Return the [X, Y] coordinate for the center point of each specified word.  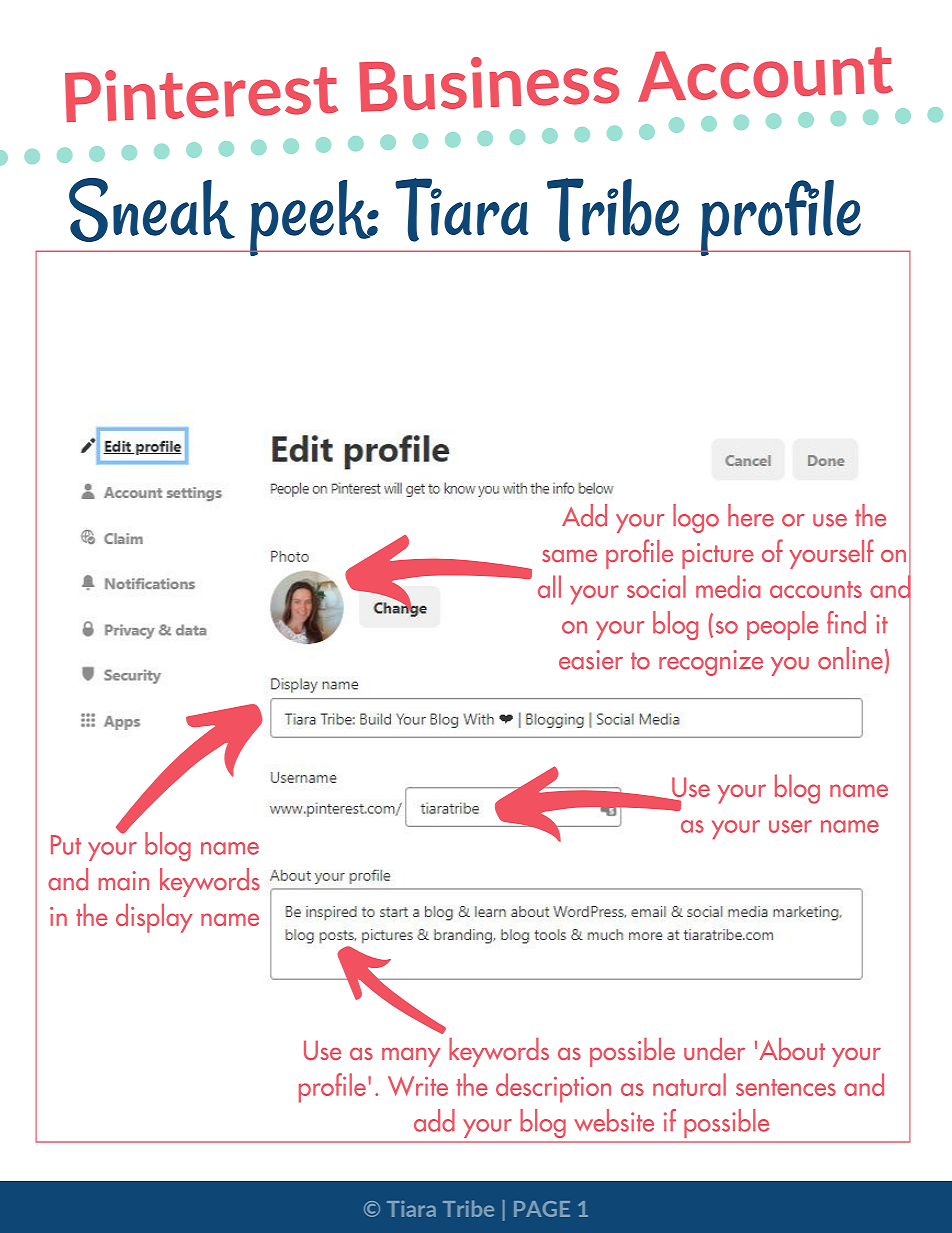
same [569, 556]
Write [418, 1086]
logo [696, 518]
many [411, 1057]
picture [718, 556]
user [790, 826]
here [751, 515]
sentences [786, 1087]
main [123, 881]
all [549, 586]
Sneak [152, 210]
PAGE [542, 1209]
